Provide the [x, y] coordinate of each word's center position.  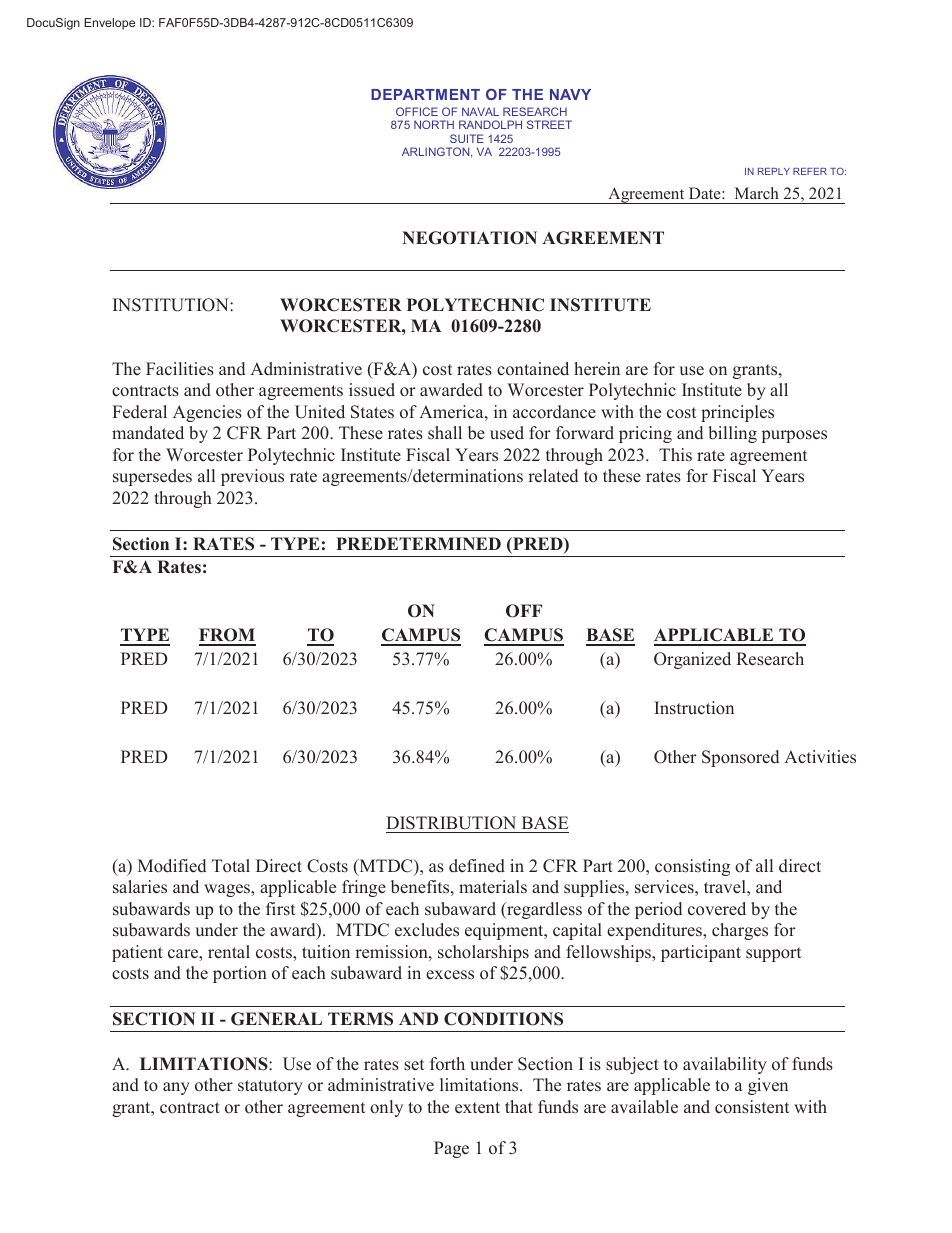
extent [477, 1108]
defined [477, 866]
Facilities [180, 369]
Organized [692, 660]
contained [533, 369]
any [176, 1088]
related [553, 476]
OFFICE [417, 111]
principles [737, 413]
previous [252, 477]
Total [231, 865]
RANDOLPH [490, 124]
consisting [692, 867]
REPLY [774, 171]
